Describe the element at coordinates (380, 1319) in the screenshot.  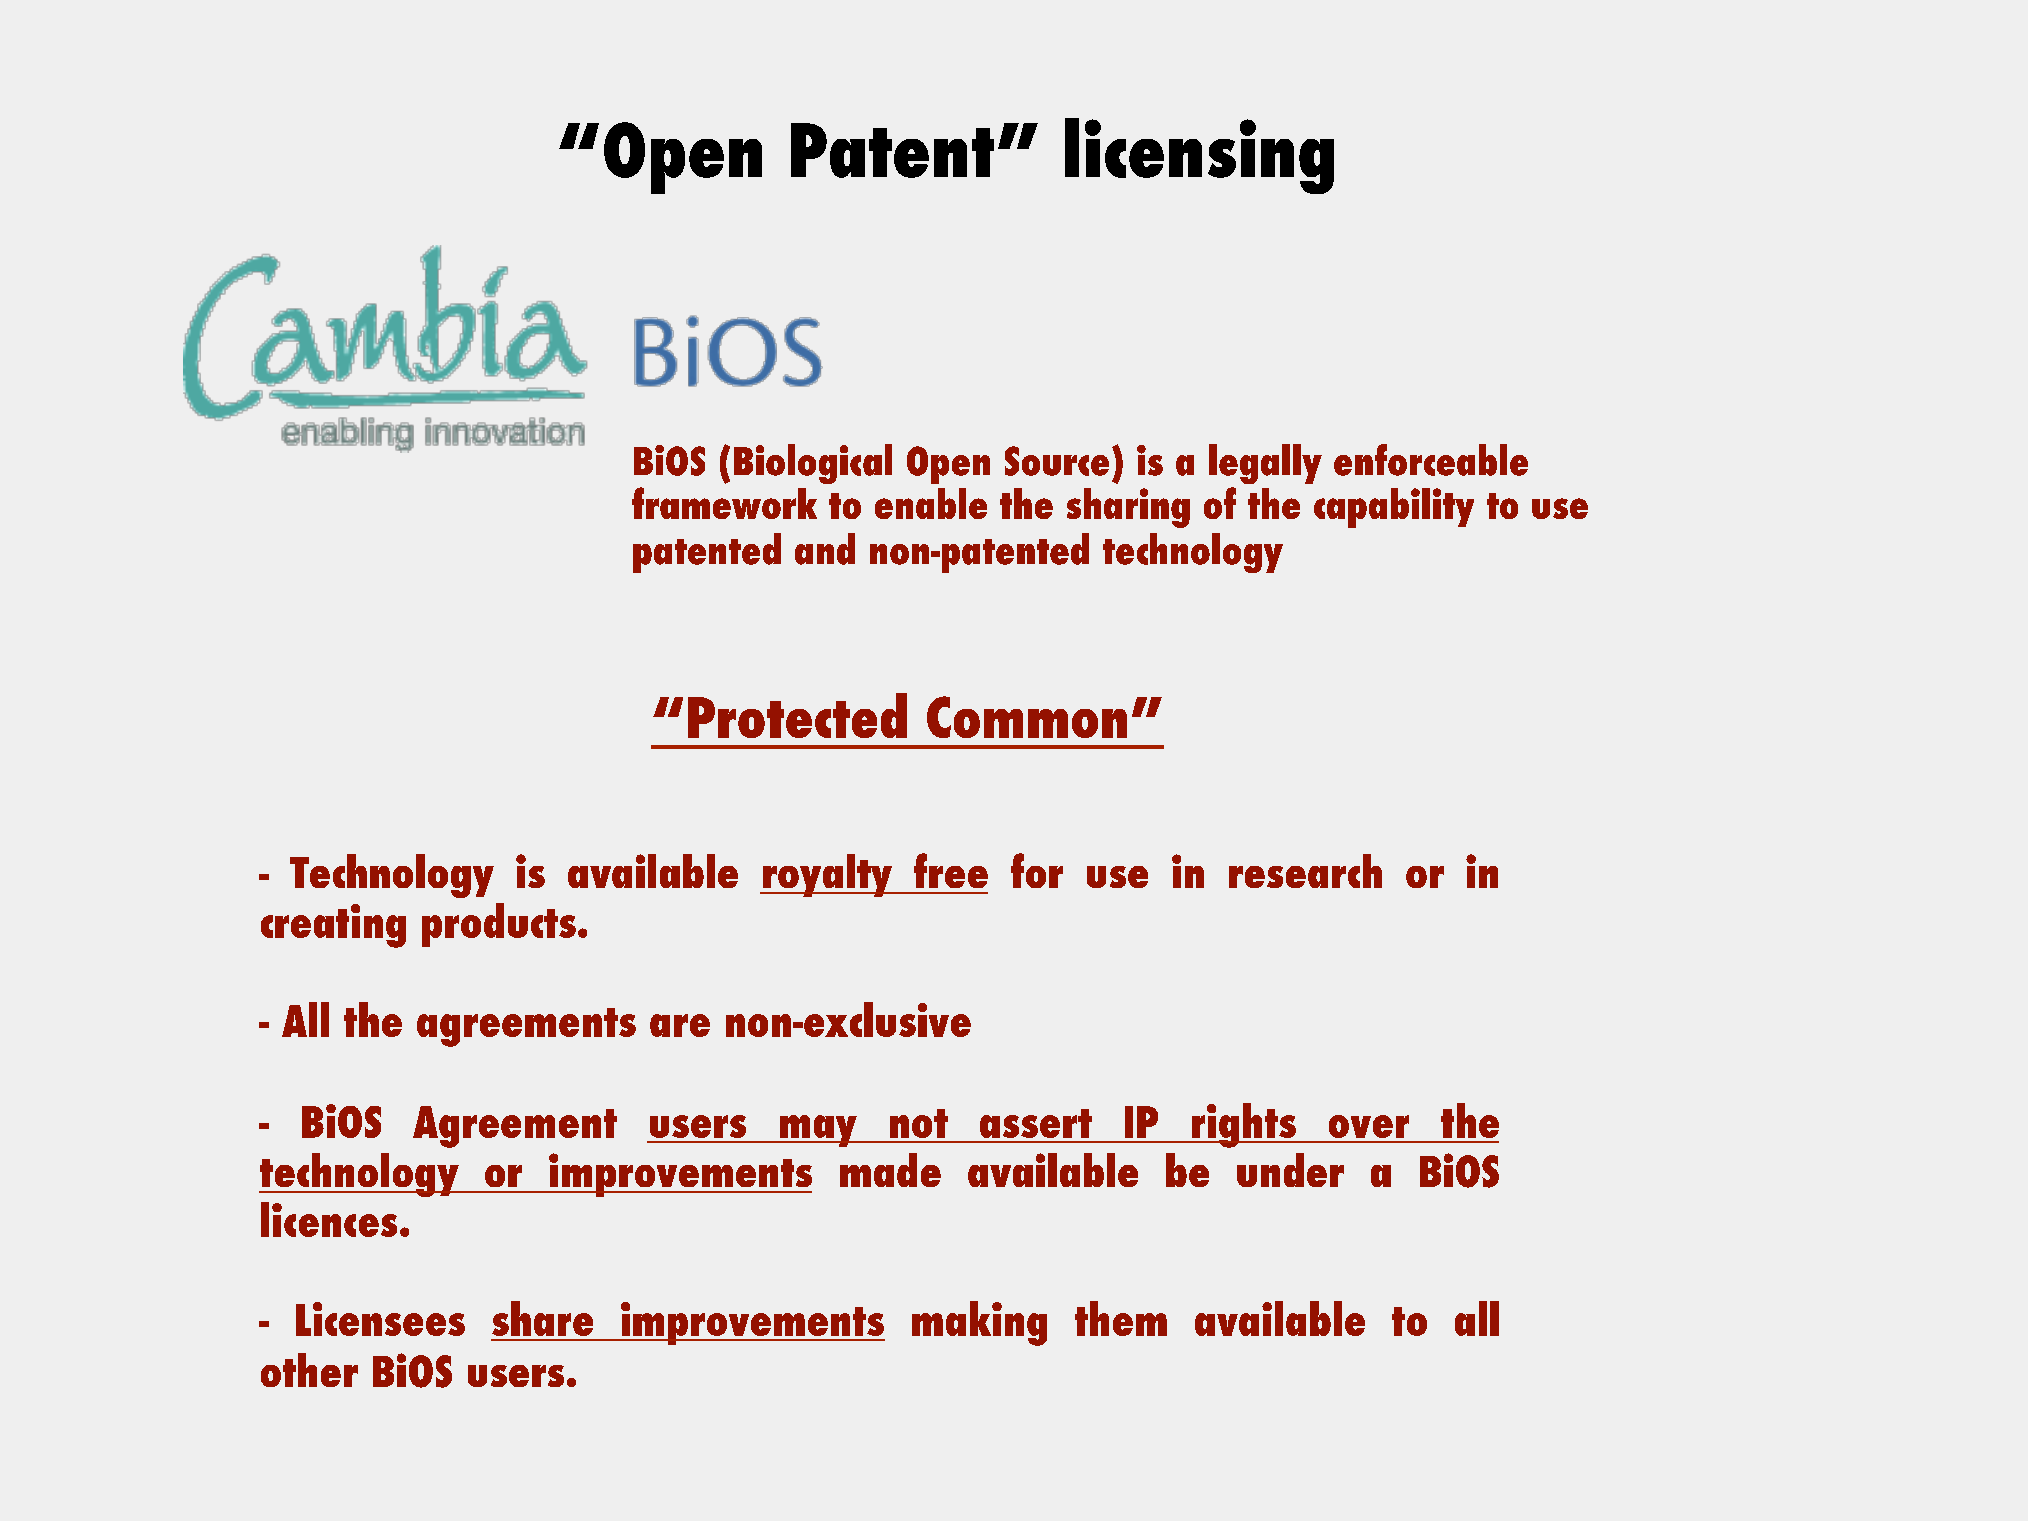
I see `Licensees` at that location.
